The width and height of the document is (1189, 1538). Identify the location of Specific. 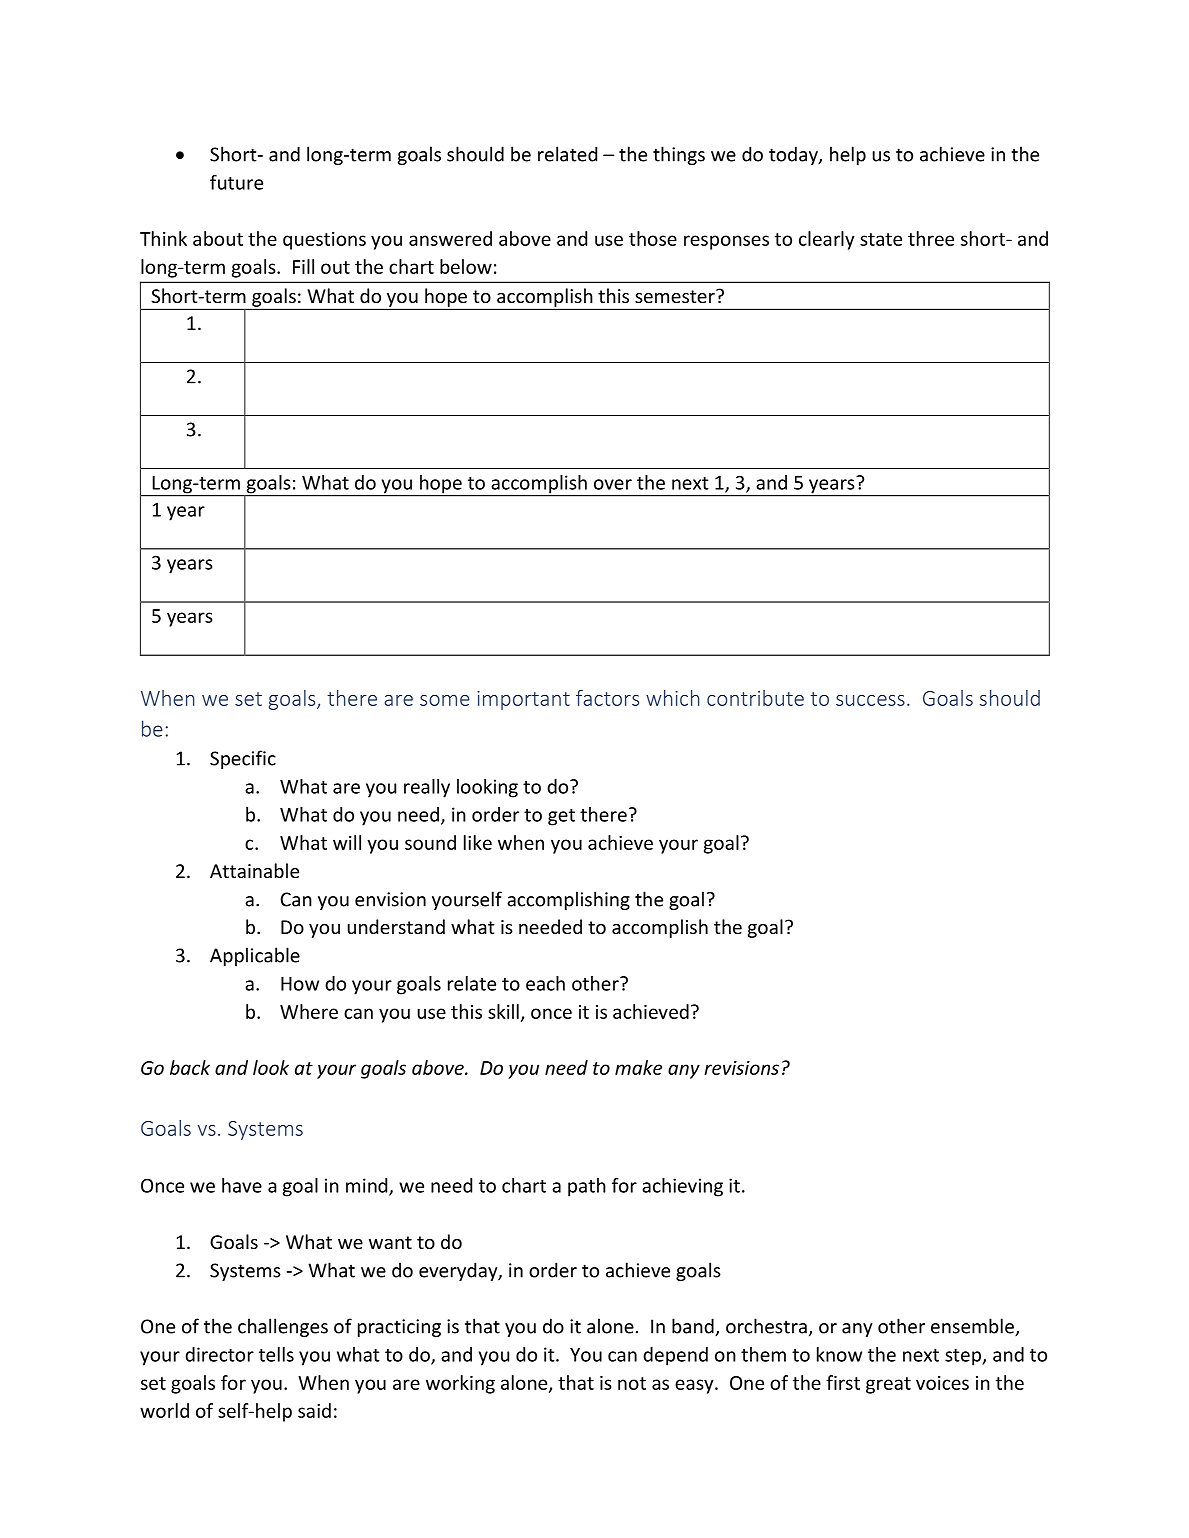
(243, 759).
